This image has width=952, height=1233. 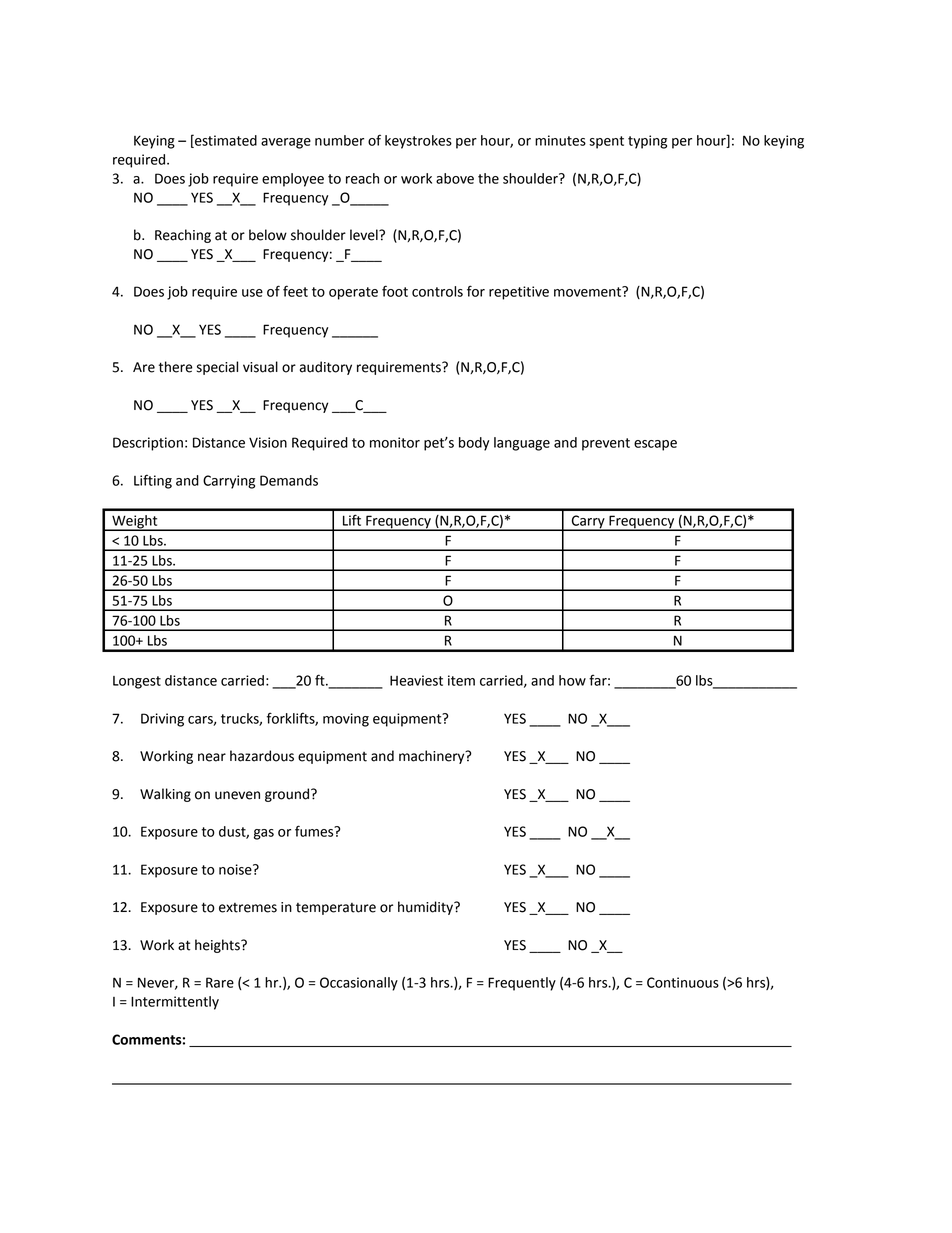 I want to click on monitor, so click(x=395, y=442).
